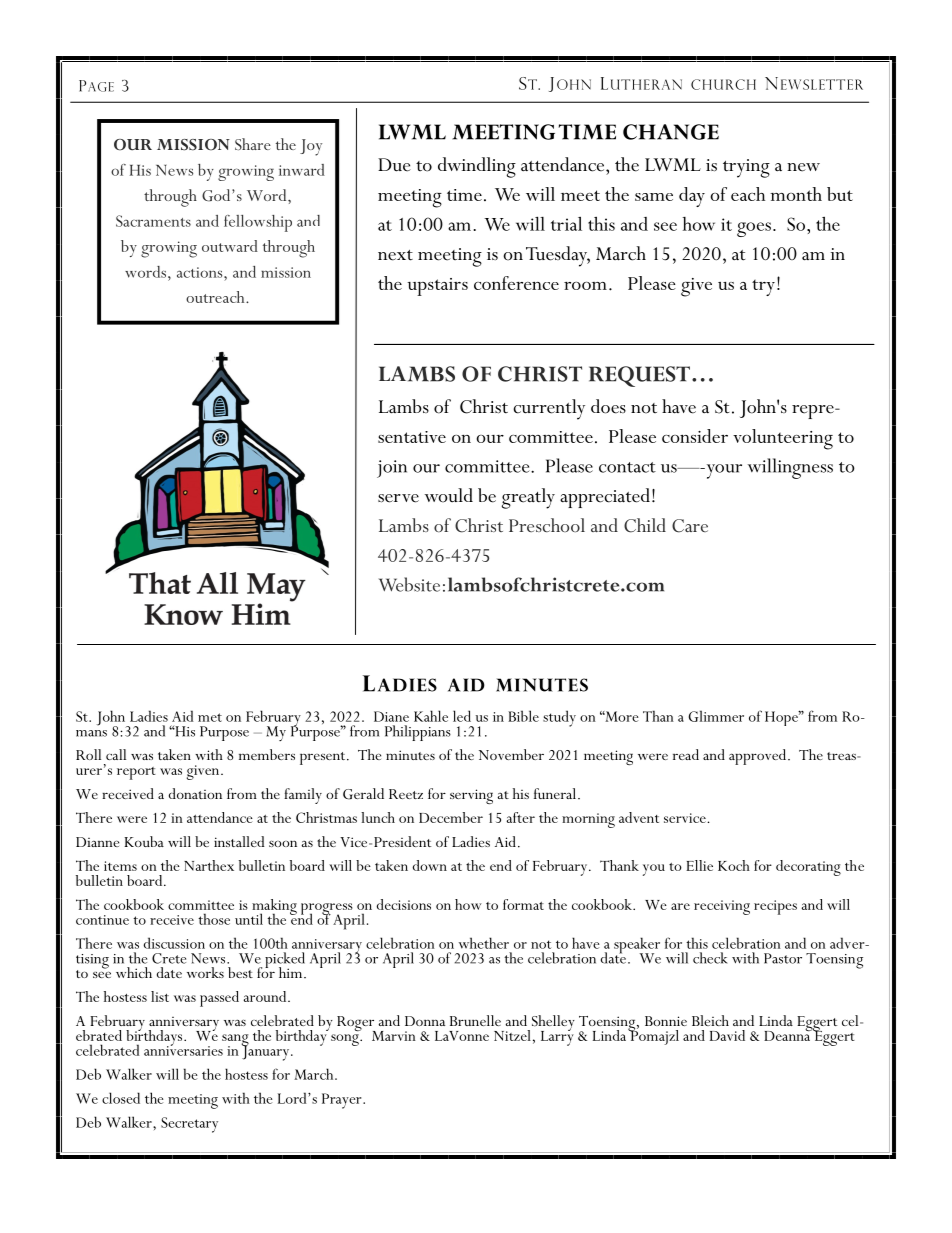 The image size is (952, 1233). I want to click on met, so click(210, 717).
